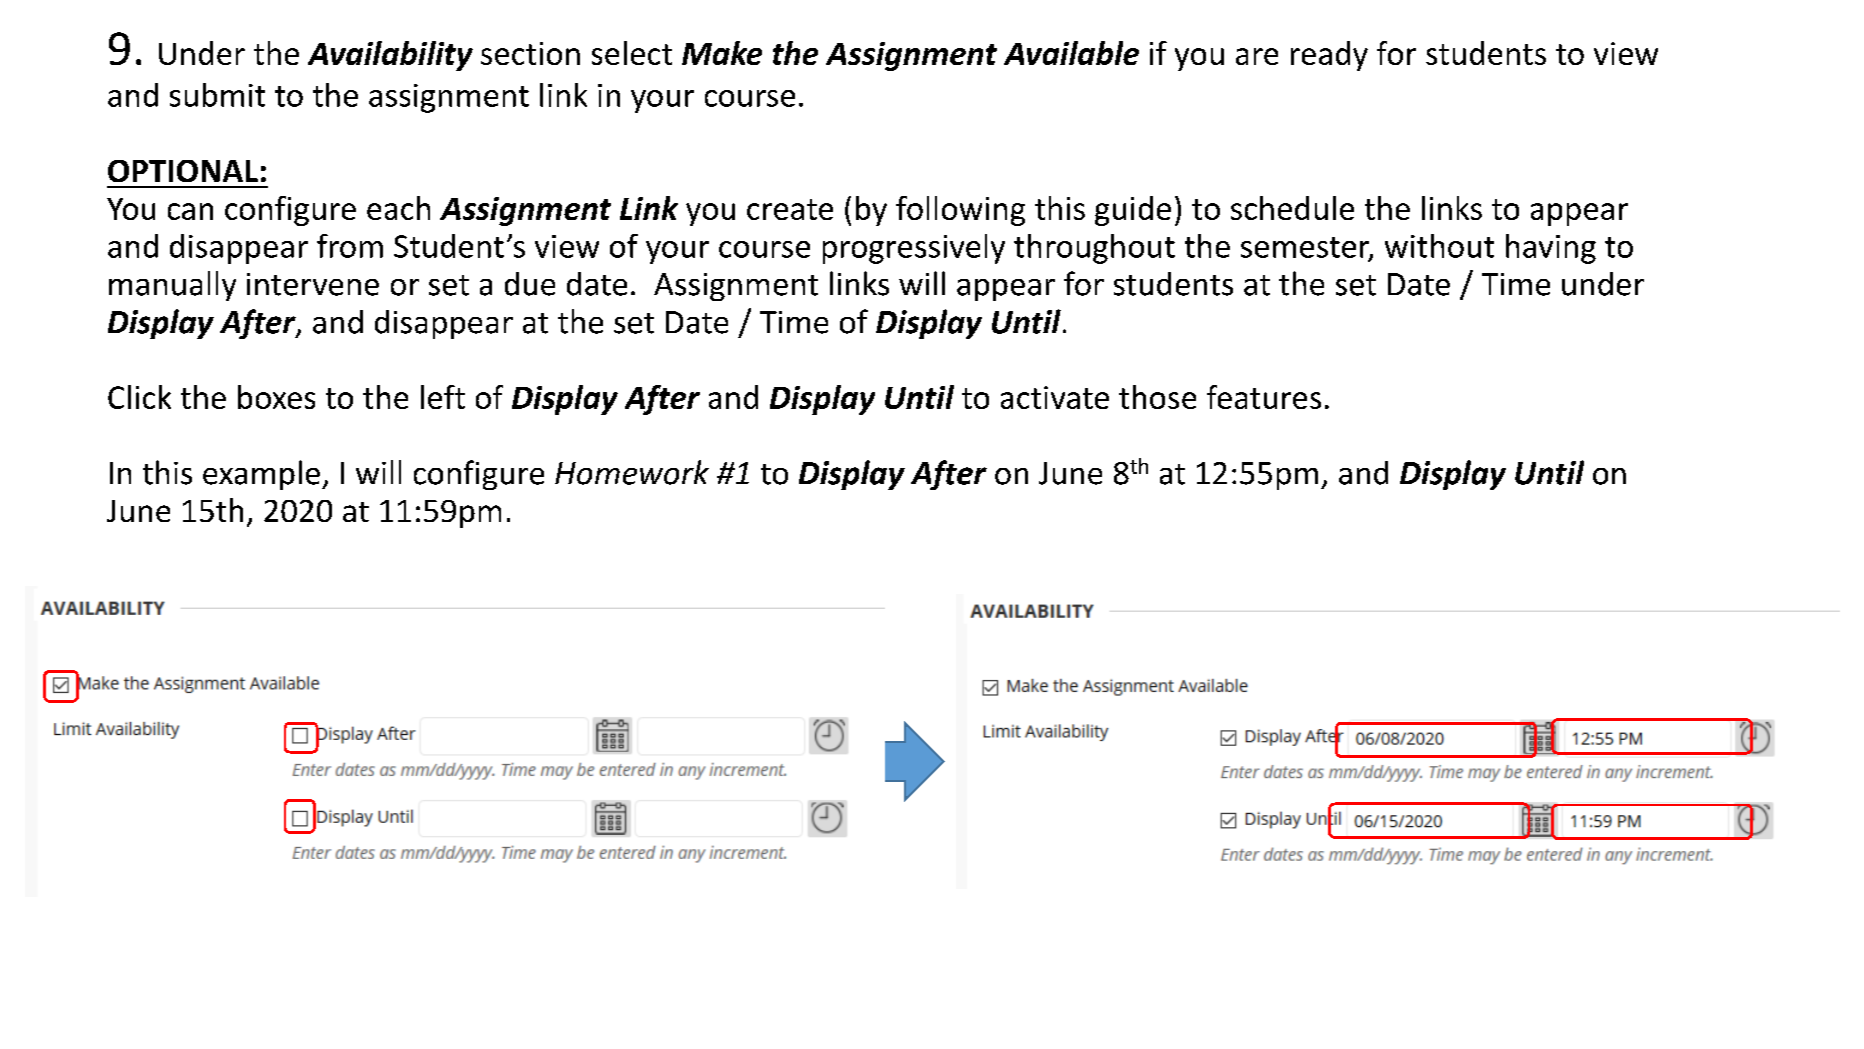  I want to click on each, so click(398, 208).
